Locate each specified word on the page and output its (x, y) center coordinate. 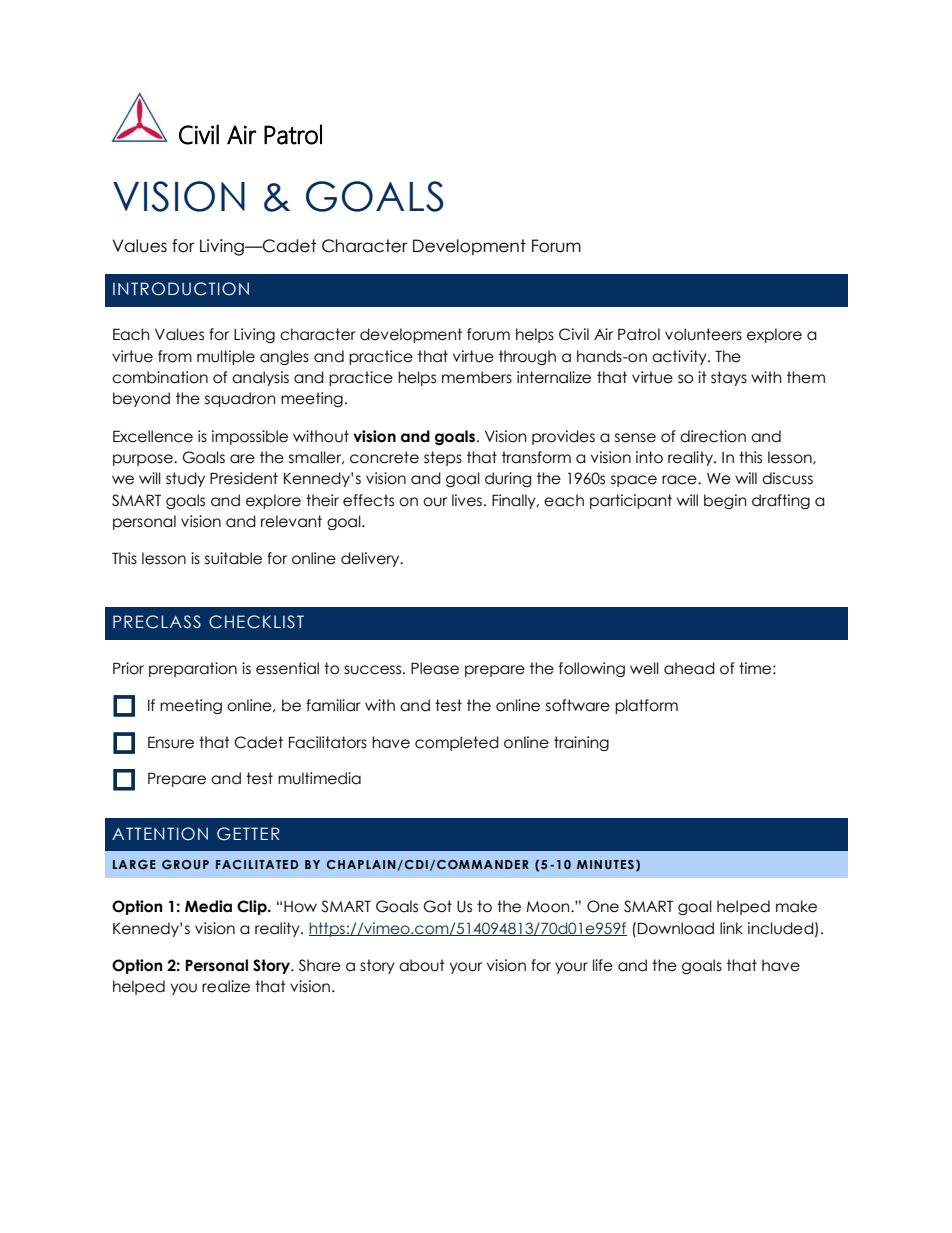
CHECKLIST (256, 622)
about (422, 965)
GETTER (248, 834)
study (185, 479)
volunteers (703, 334)
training (581, 743)
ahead (689, 668)
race (680, 480)
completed (457, 743)
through (527, 357)
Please (435, 668)
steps (443, 458)
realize (226, 986)
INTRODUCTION (181, 289)
